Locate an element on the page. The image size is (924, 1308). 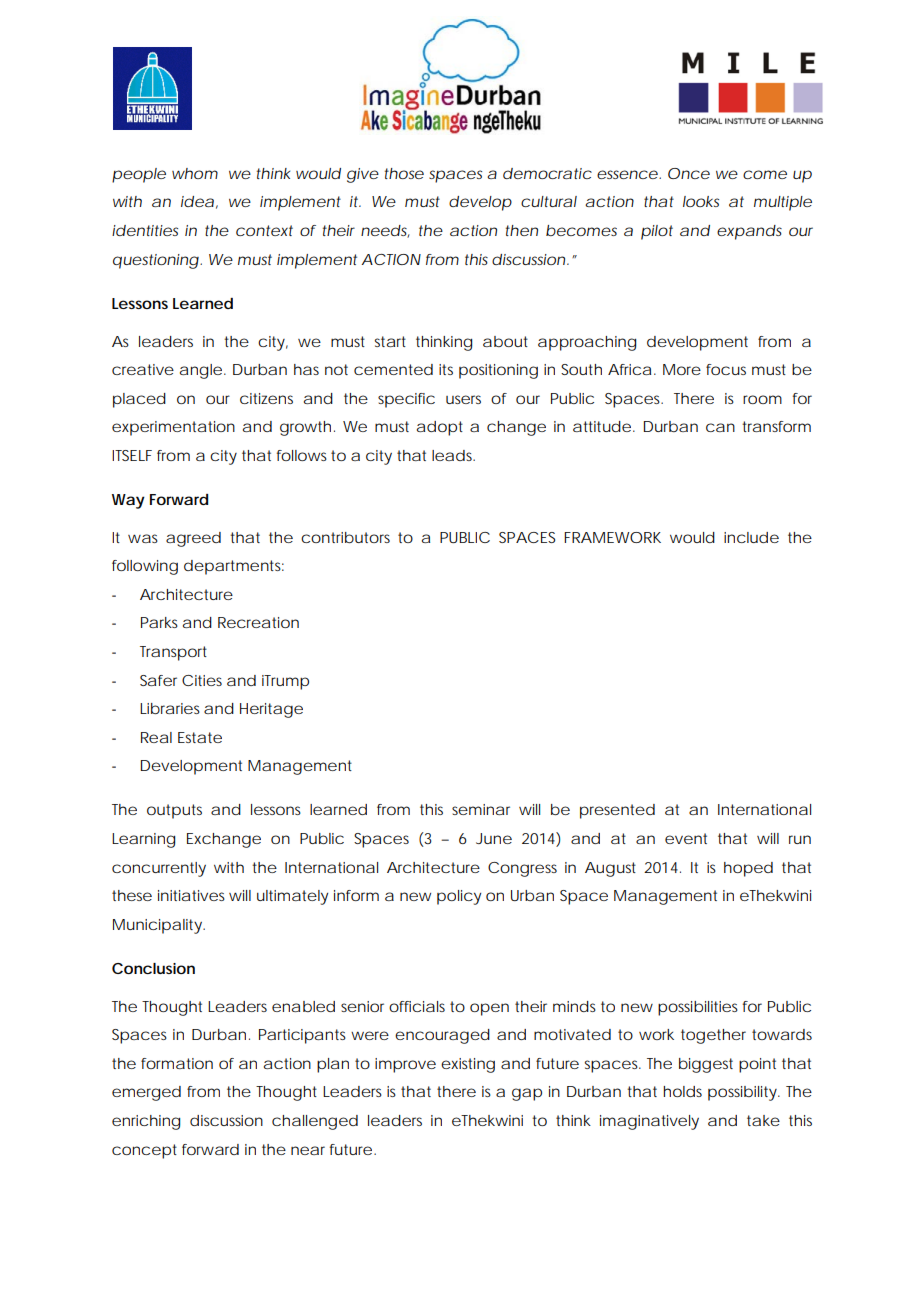
include is located at coordinates (751, 537).
